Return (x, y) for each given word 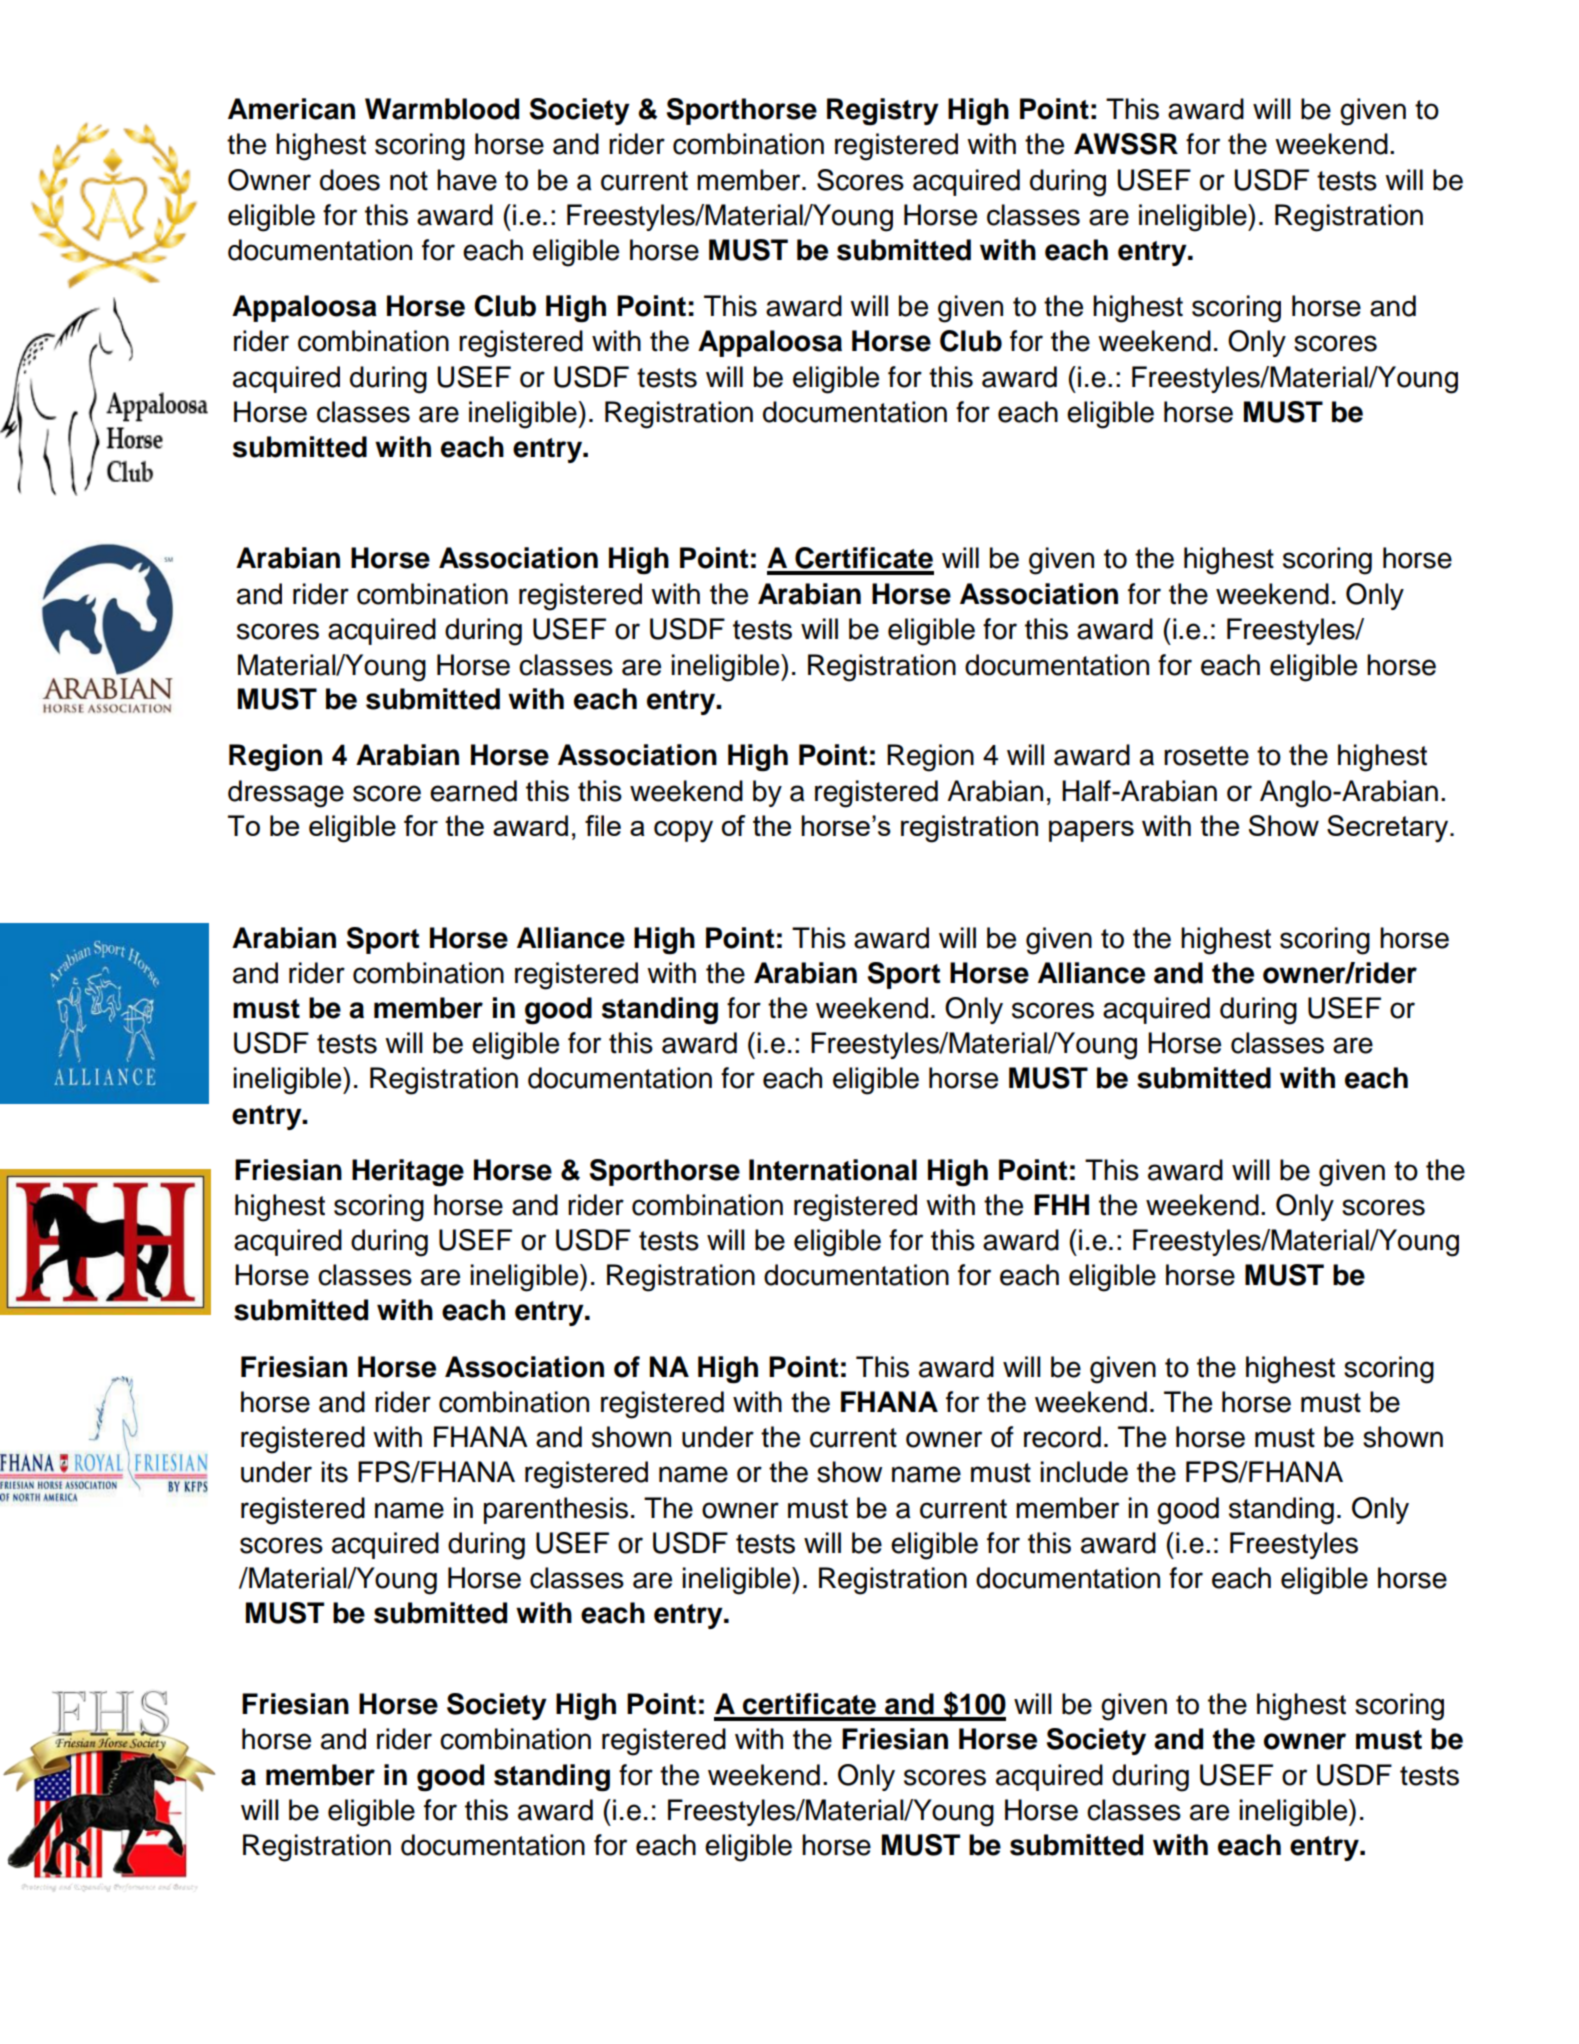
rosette (1206, 756)
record (1062, 1437)
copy (683, 832)
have (467, 180)
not (409, 181)
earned (473, 791)
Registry (883, 112)
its (334, 1472)
